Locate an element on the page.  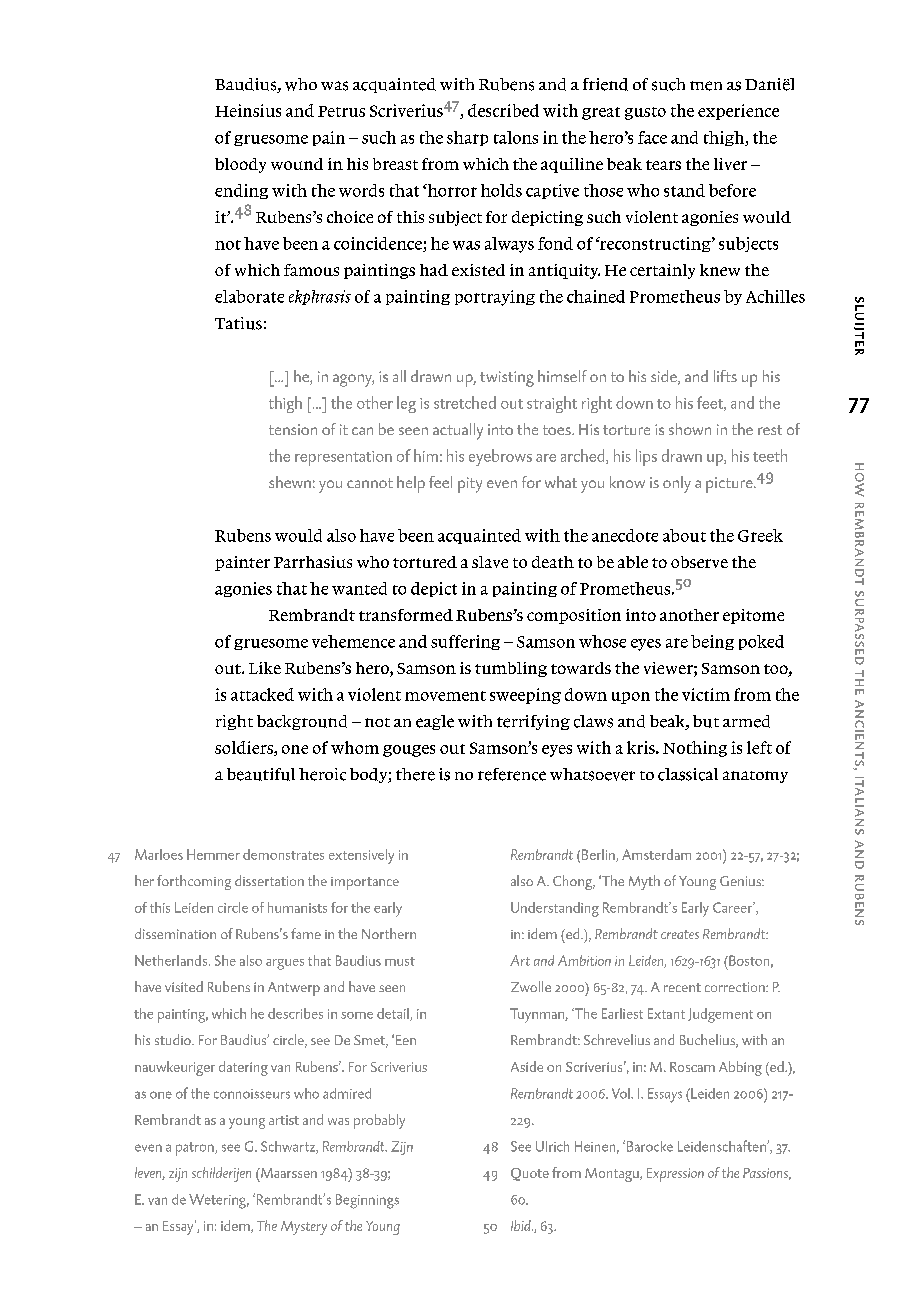
Ibid is located at coordinates (522, 1225).
